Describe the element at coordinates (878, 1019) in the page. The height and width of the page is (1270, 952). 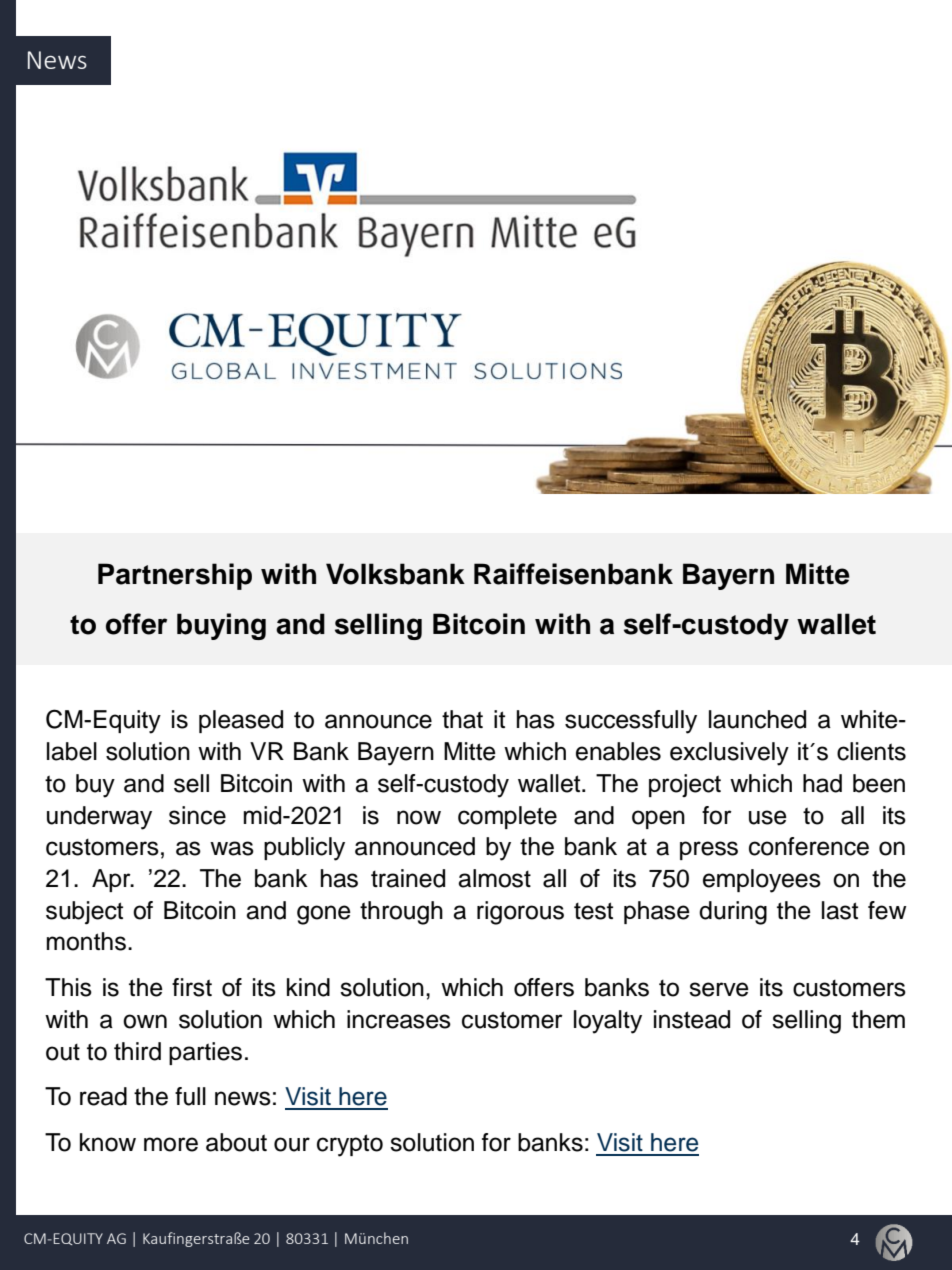
I see `them` at that location.
